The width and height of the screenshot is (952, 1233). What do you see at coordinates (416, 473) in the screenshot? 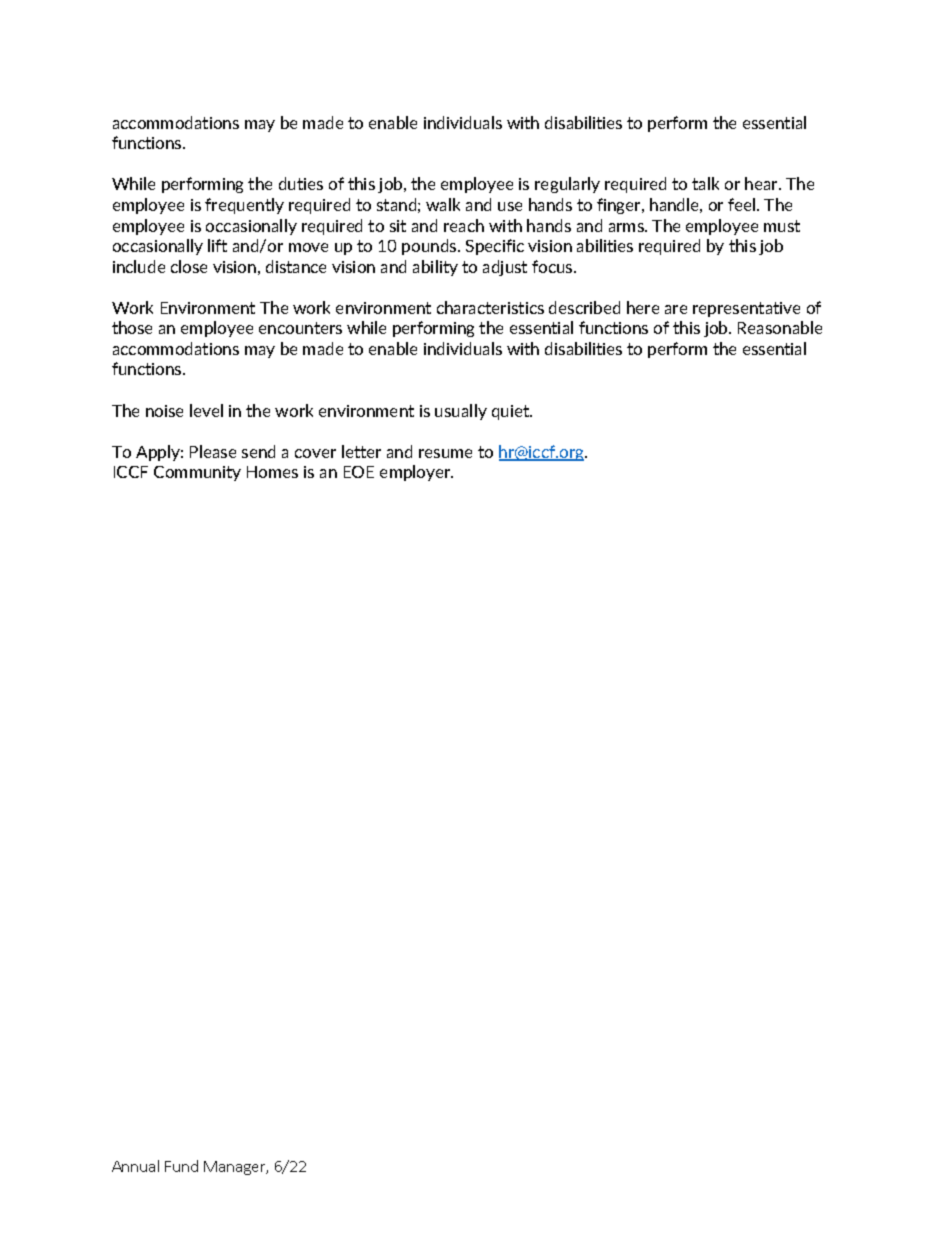
I see `employer` at bounding box center [416, 473].
